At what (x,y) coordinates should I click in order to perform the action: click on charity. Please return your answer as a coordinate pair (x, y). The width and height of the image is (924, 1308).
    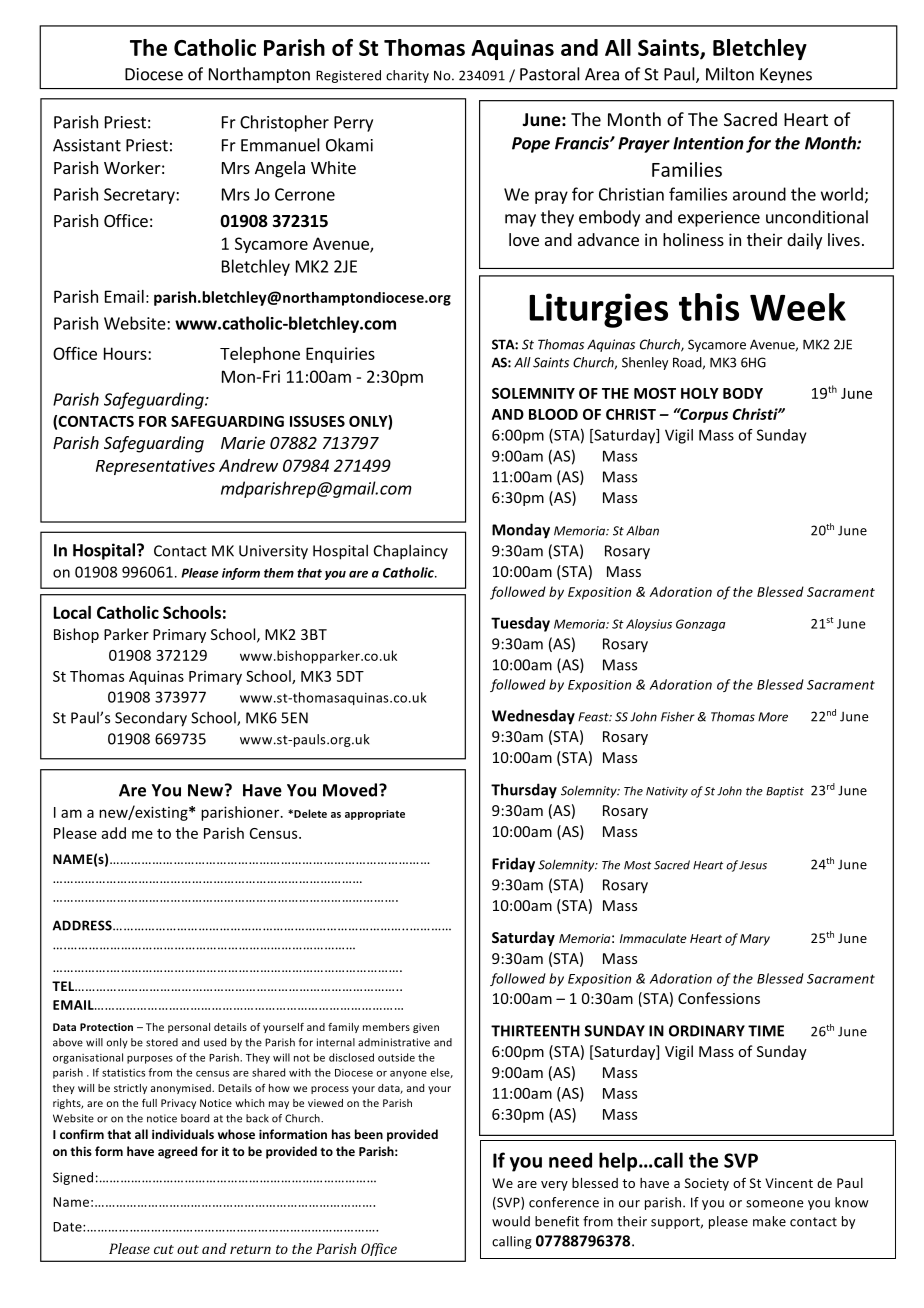
    Looking at the image, I should click on (407, 76).
